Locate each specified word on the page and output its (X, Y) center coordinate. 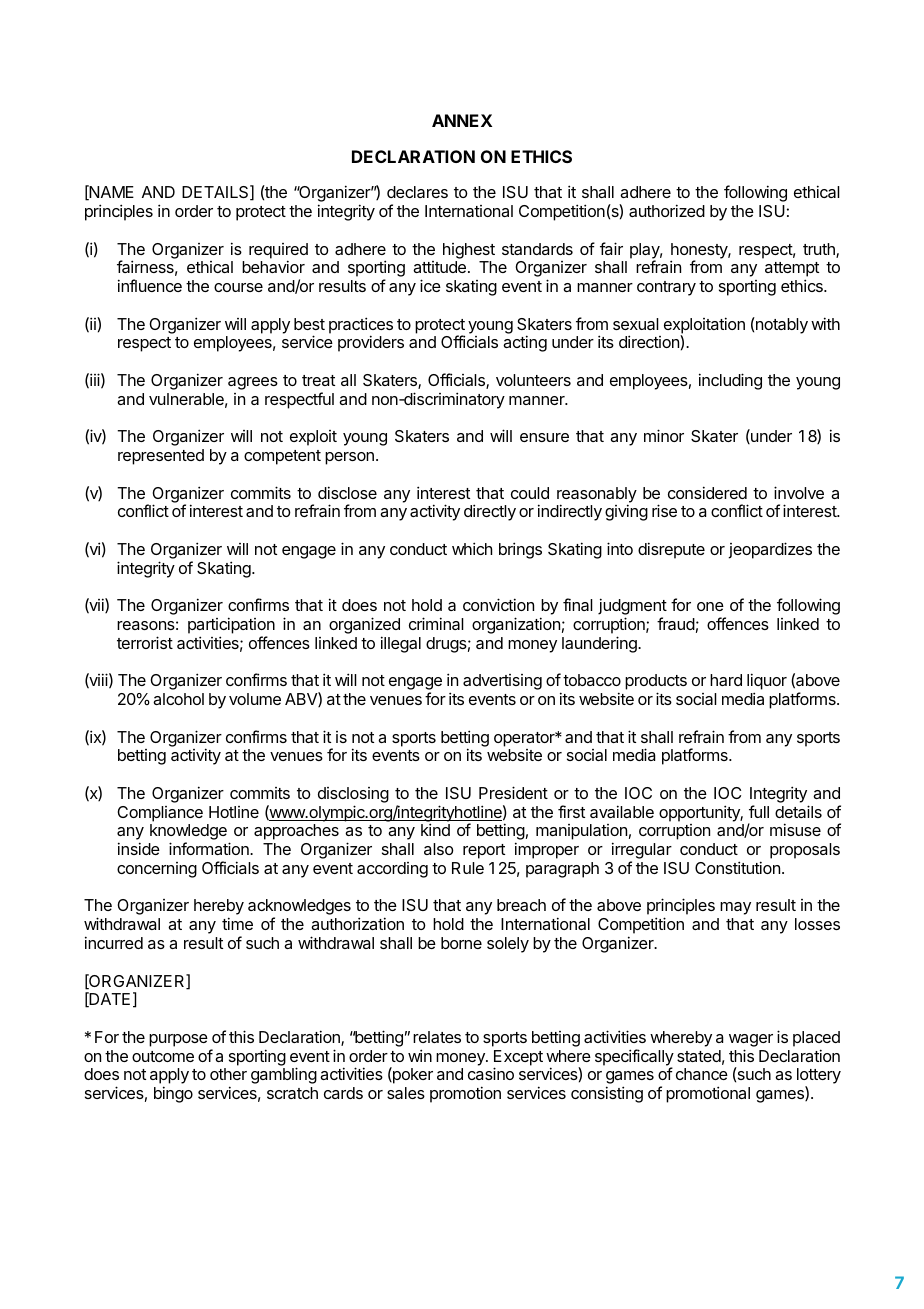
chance (702, 1074)
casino (491, 1073)
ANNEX (462, 120)
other (228, 1074)
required (278, 252)
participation (231, 625)
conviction (498, 604)
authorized (667, 210)
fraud (676, 623)
